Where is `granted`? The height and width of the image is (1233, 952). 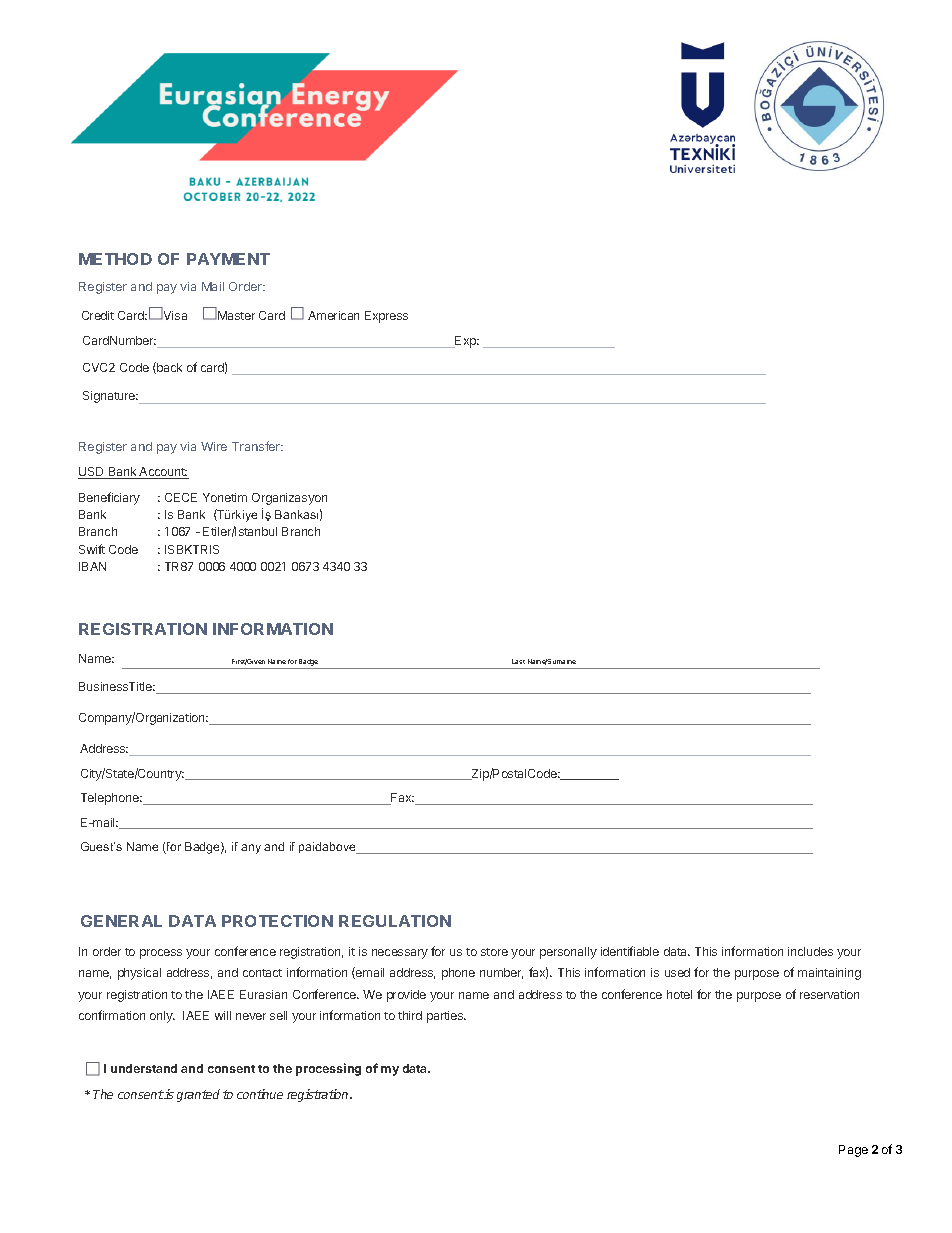
granted is located at coordinates (198, 1095).
